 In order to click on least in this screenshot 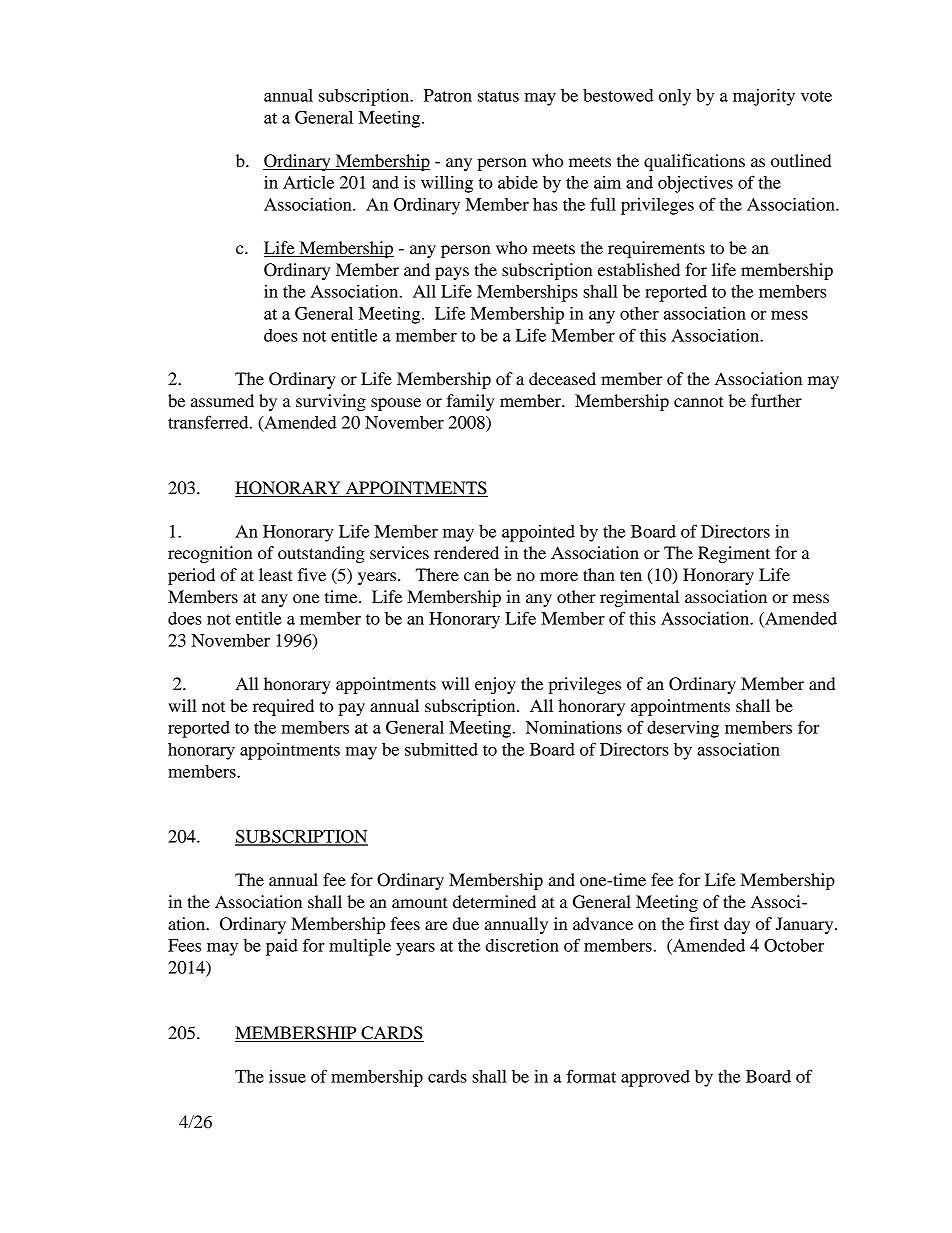, I will do `click(276, 574)`.
